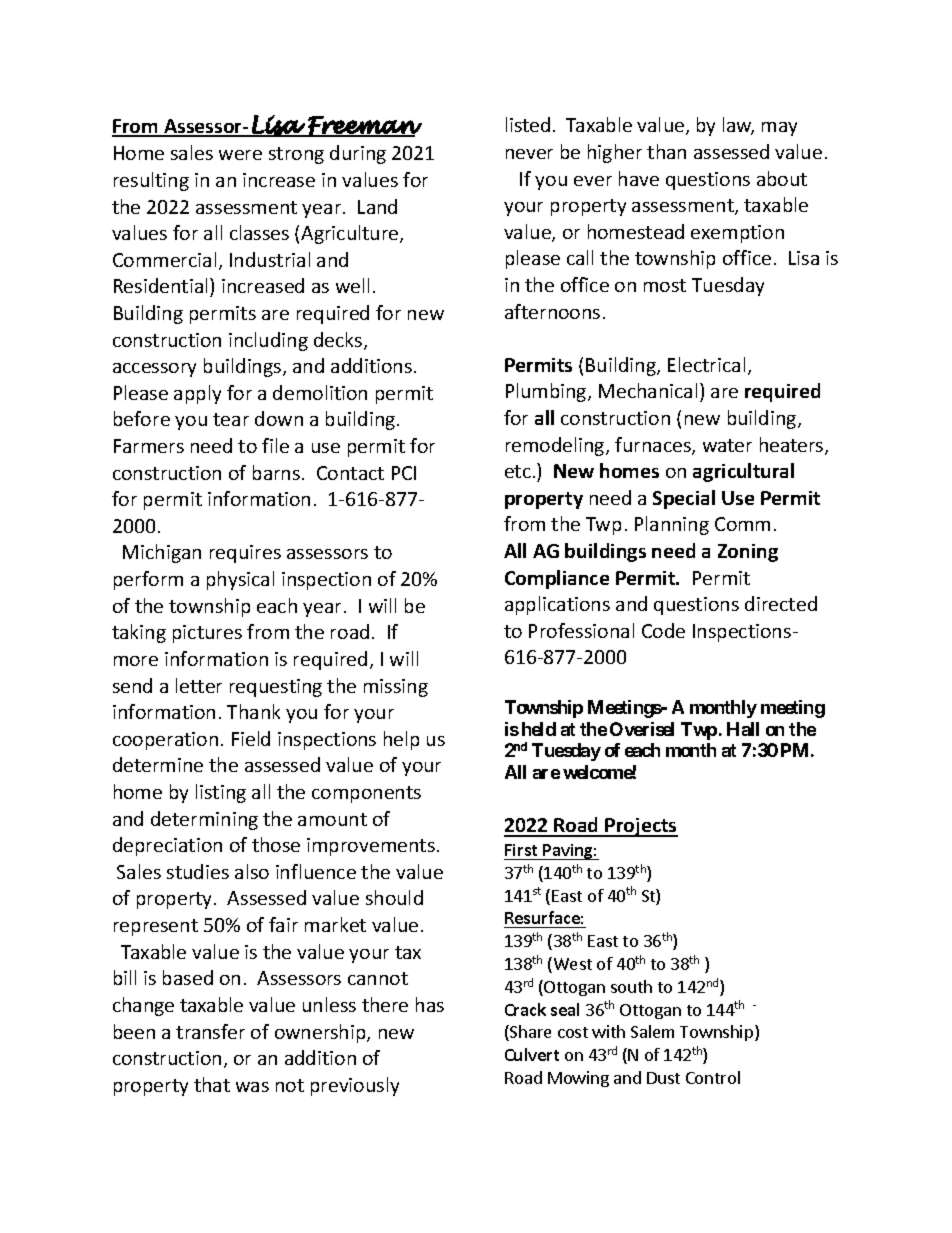 The image size is (952, 1233). What do you see at coordinates (212, 1084) in the page?
I see `that` at bounding box center [212, 1084].
